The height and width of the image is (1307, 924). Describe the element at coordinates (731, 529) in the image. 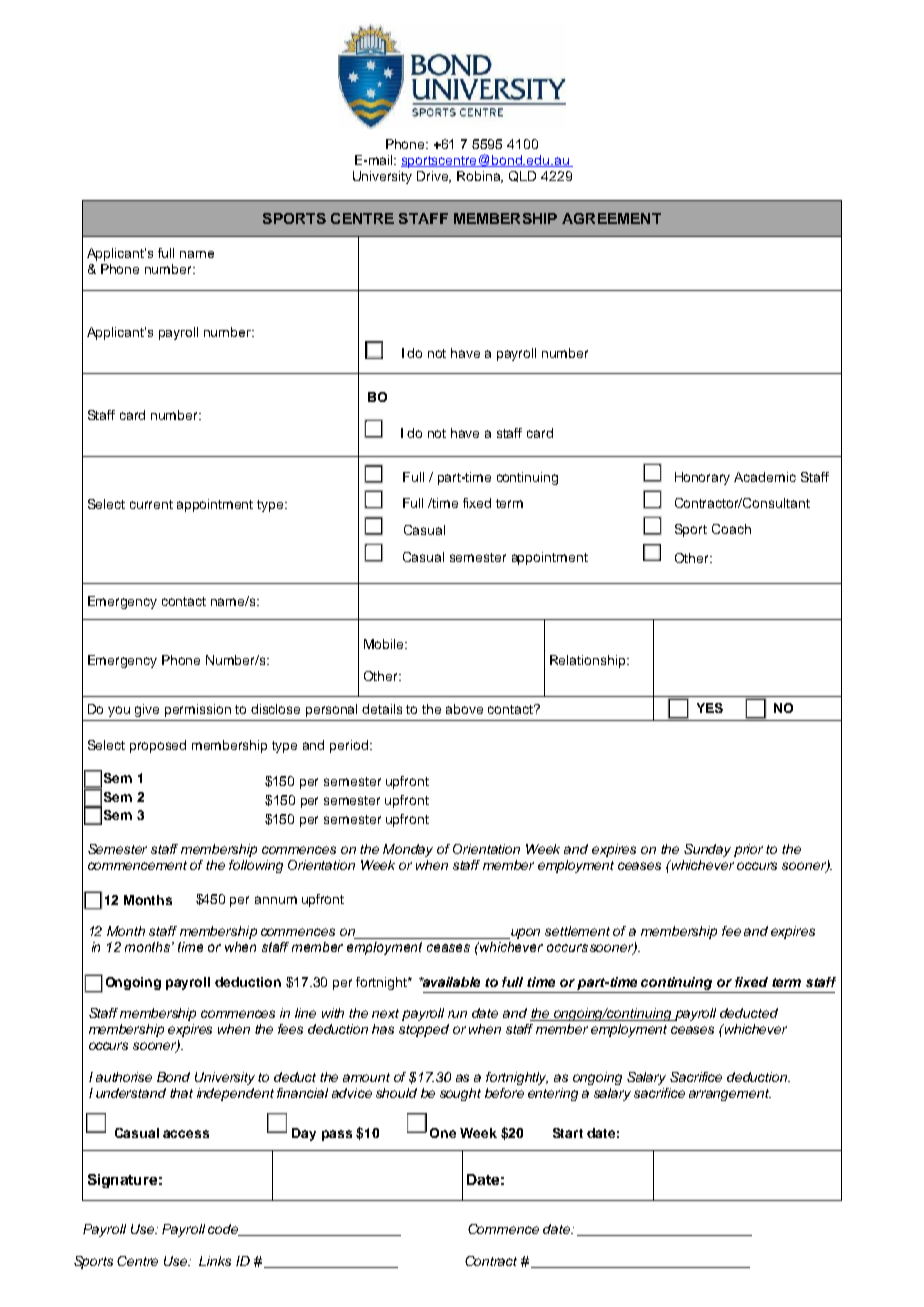

I see `Coach` at that location.
